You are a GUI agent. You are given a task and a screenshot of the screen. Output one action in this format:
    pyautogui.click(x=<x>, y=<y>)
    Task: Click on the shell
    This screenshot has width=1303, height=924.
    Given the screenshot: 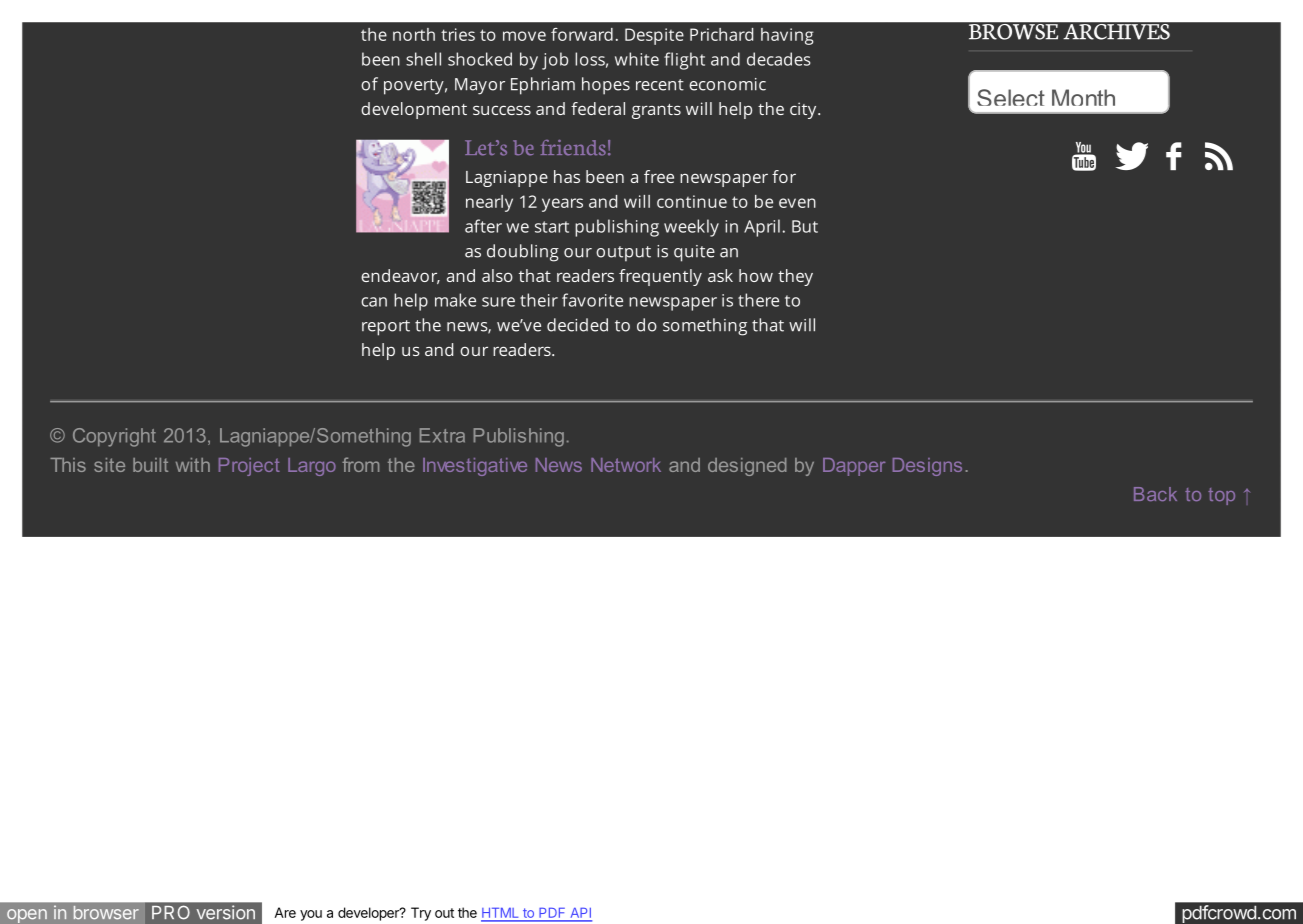 What is the action you would take?
    pyautogui.click(x=423, y=59)
